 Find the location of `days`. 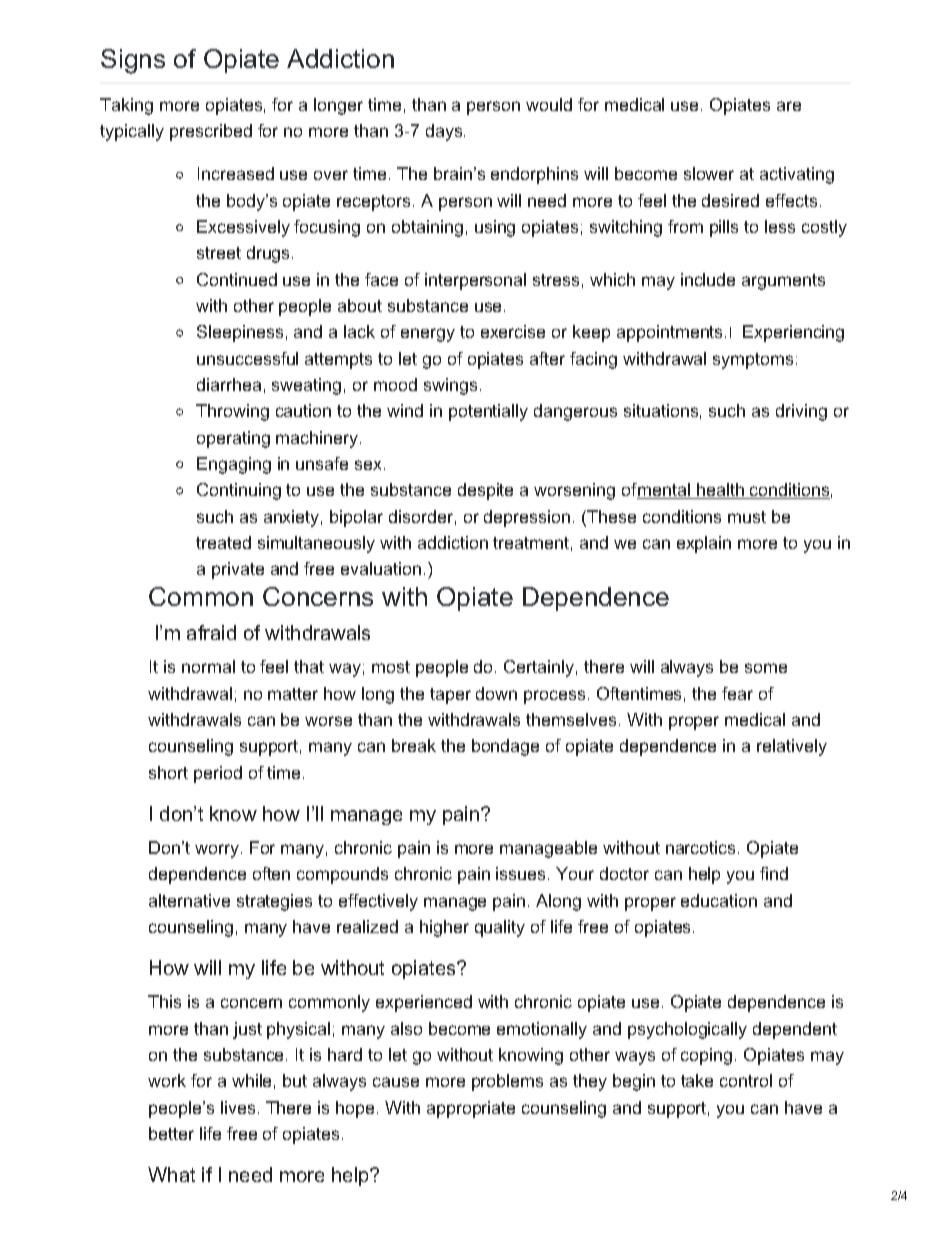

days is located at coordinates (444, 132).
